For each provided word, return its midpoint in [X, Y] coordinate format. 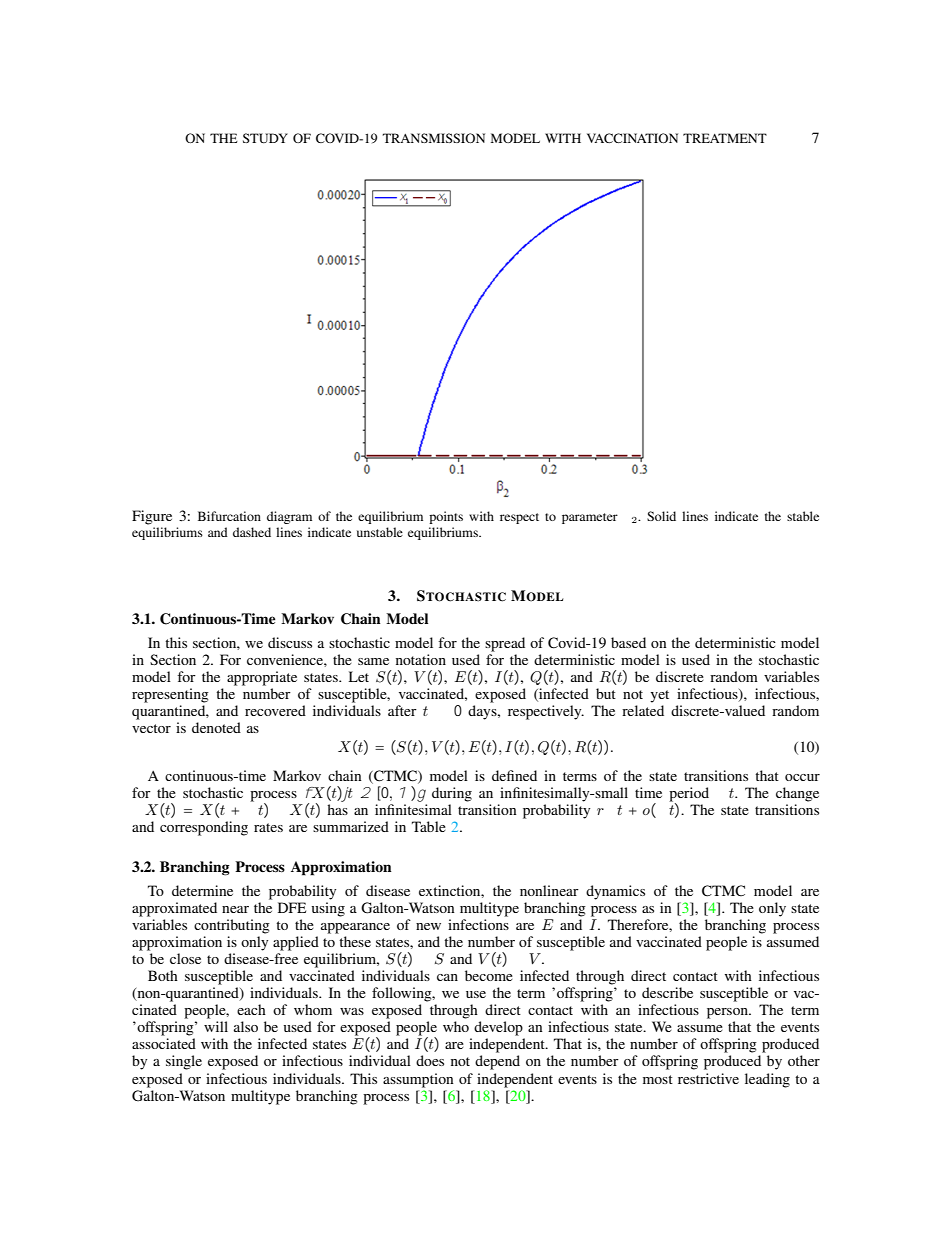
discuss [290, 642]
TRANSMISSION [434, 138]
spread [505, 644]
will [216, 1026]
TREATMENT [725, 138]
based [628, 642]
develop [498, 1028]
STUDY [265, 138]
